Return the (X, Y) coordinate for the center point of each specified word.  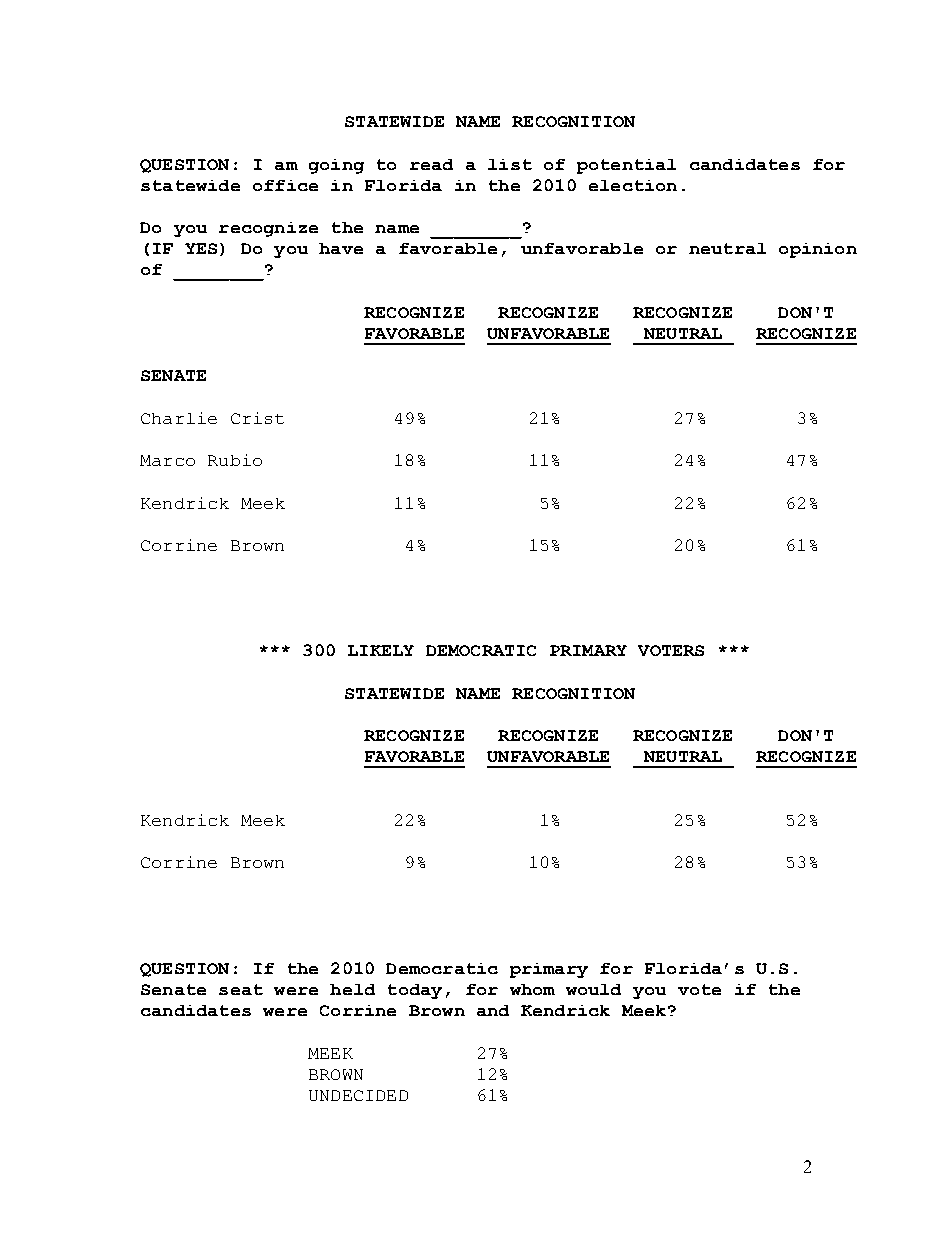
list (510, 164)
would (593, 989)
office (285, 185)
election (633, 185)
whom (532, 989)
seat (241, 989)
